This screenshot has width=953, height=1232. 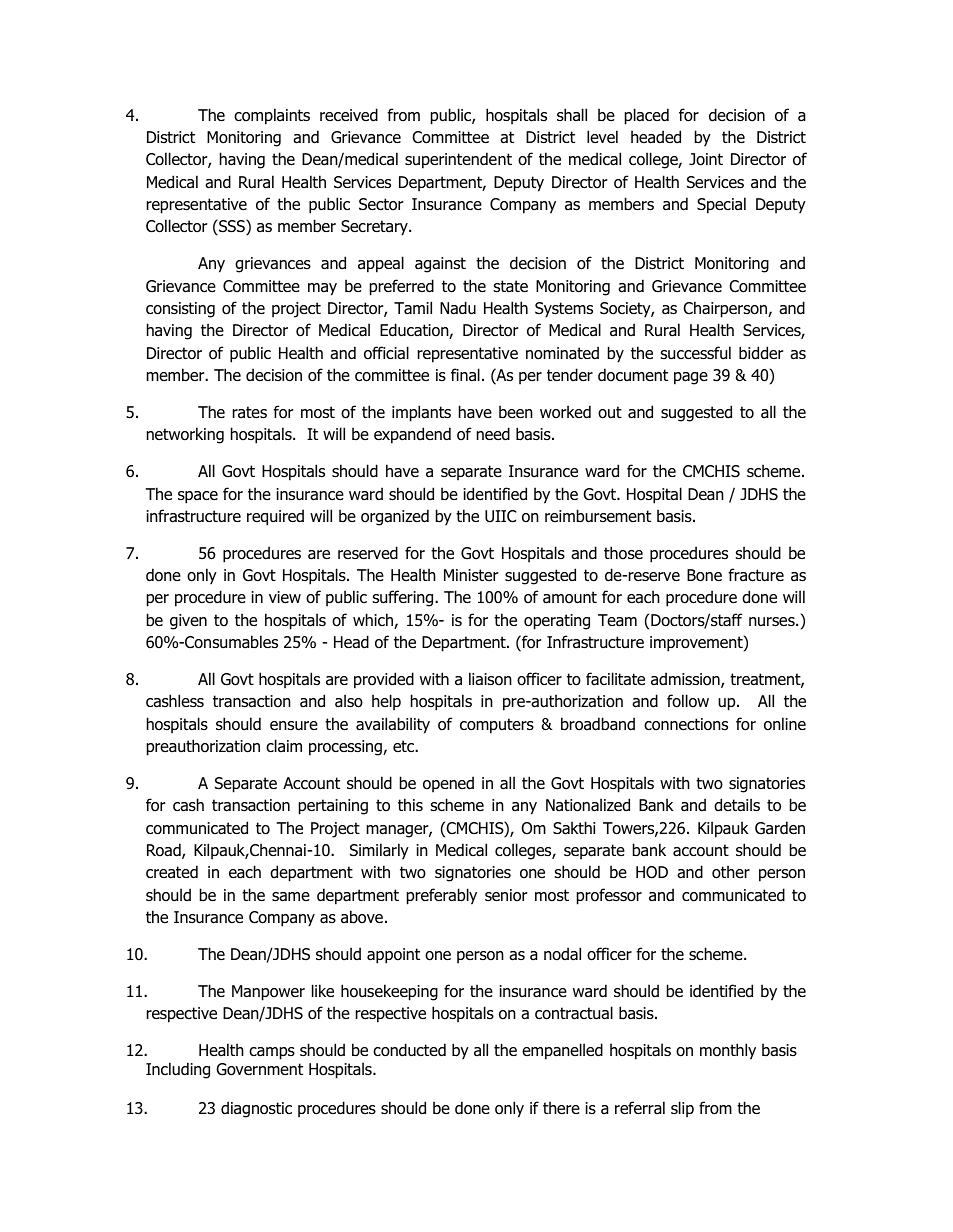 I want to click on senior, so click(x=506, y=895).
